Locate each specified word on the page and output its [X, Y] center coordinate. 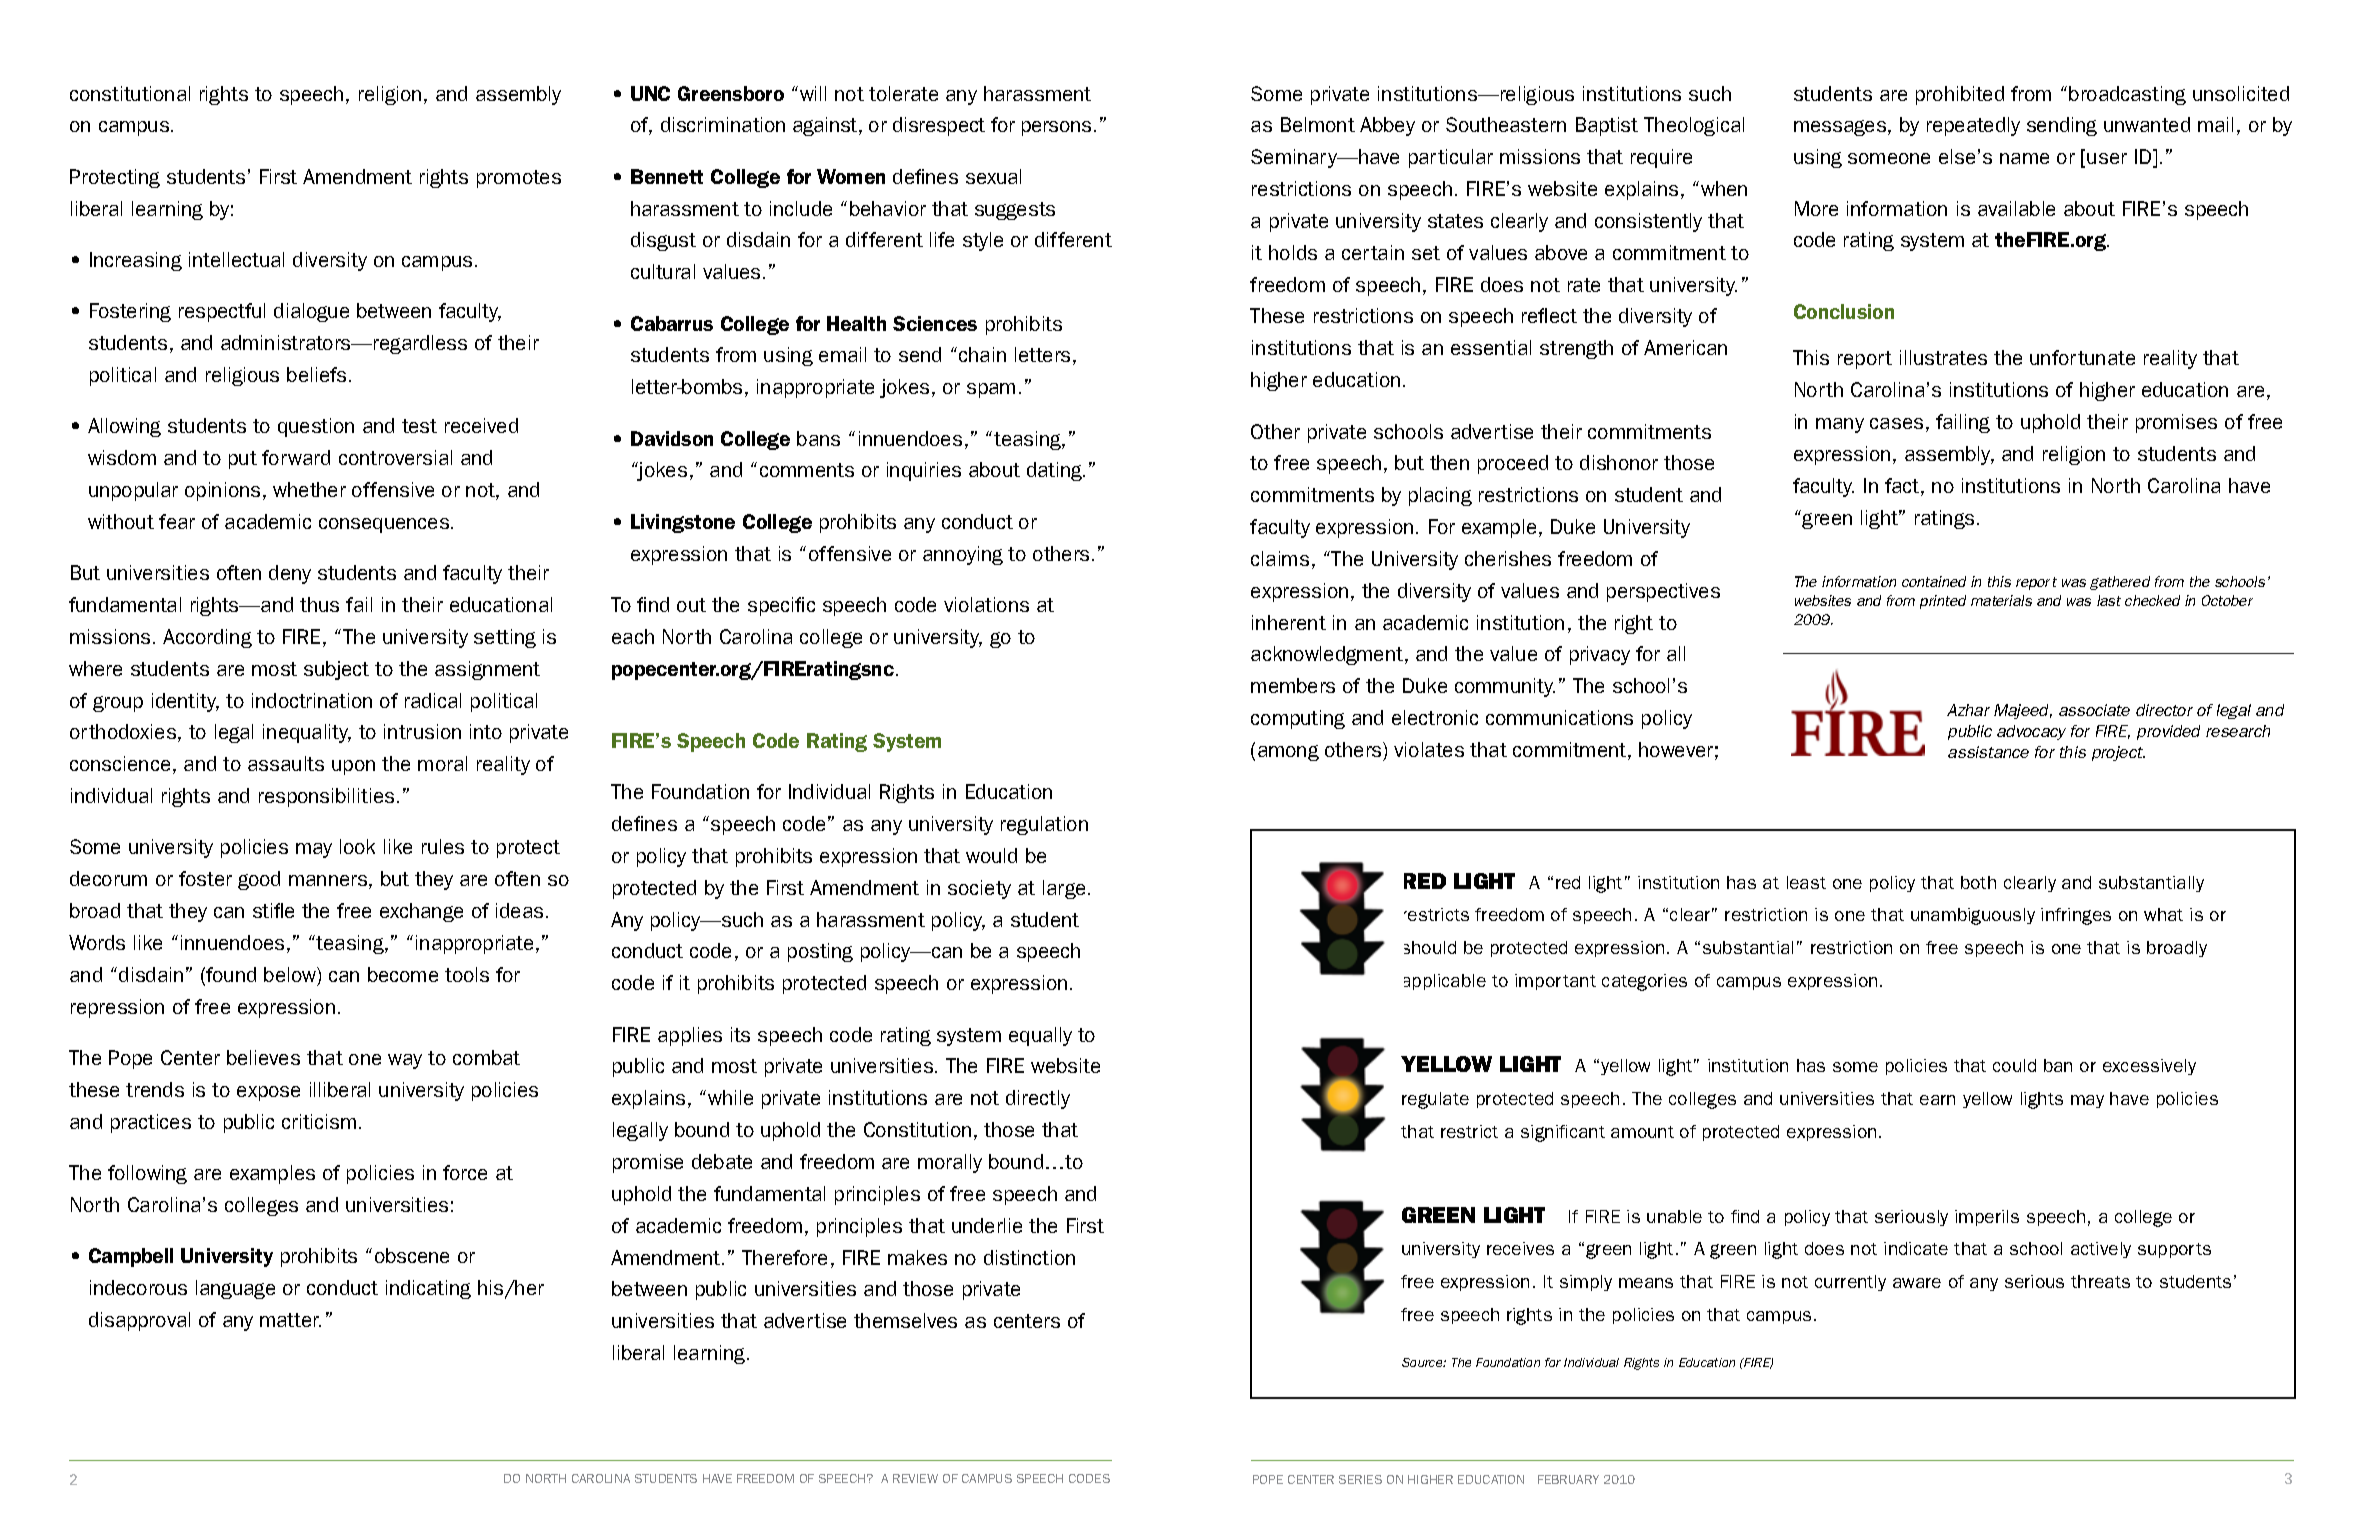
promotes [519, 179]
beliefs [316, 374]
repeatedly [1973, 126]
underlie [987, 1225]
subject [336, 670]
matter [290, 1320]
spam [991, 390]
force [465, 1172]
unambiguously [1973, 916]
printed [1943, 602]
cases [1896, 423]
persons [1056, 128]
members [1293, 685]
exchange [421, 912]
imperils [1987, 1218]
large [1064, 889]
